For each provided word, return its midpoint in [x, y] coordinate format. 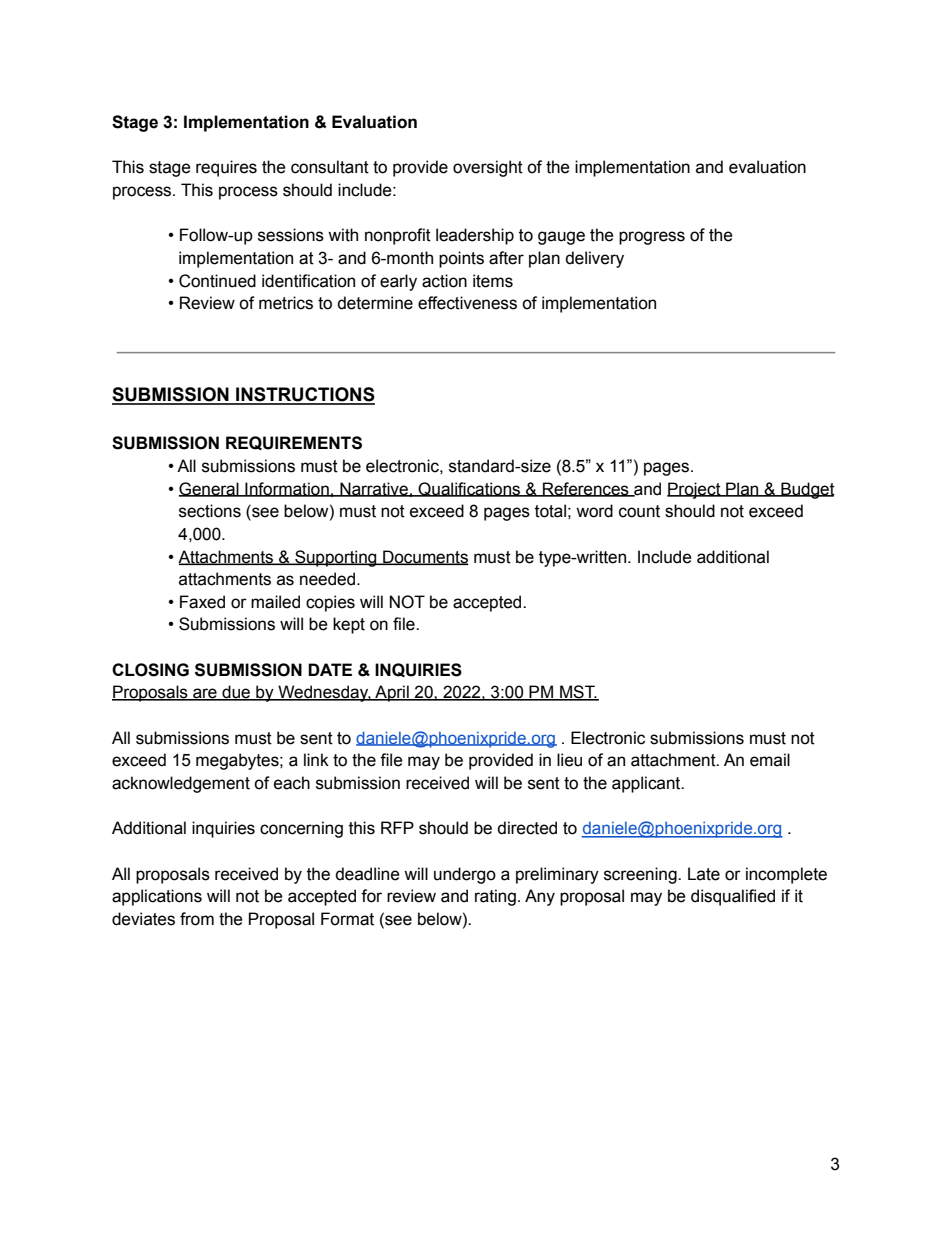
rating [495, 897]
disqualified [733, 897]
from [197, 919]
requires [226, 168]
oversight [488, 168]
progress [652, 238]
